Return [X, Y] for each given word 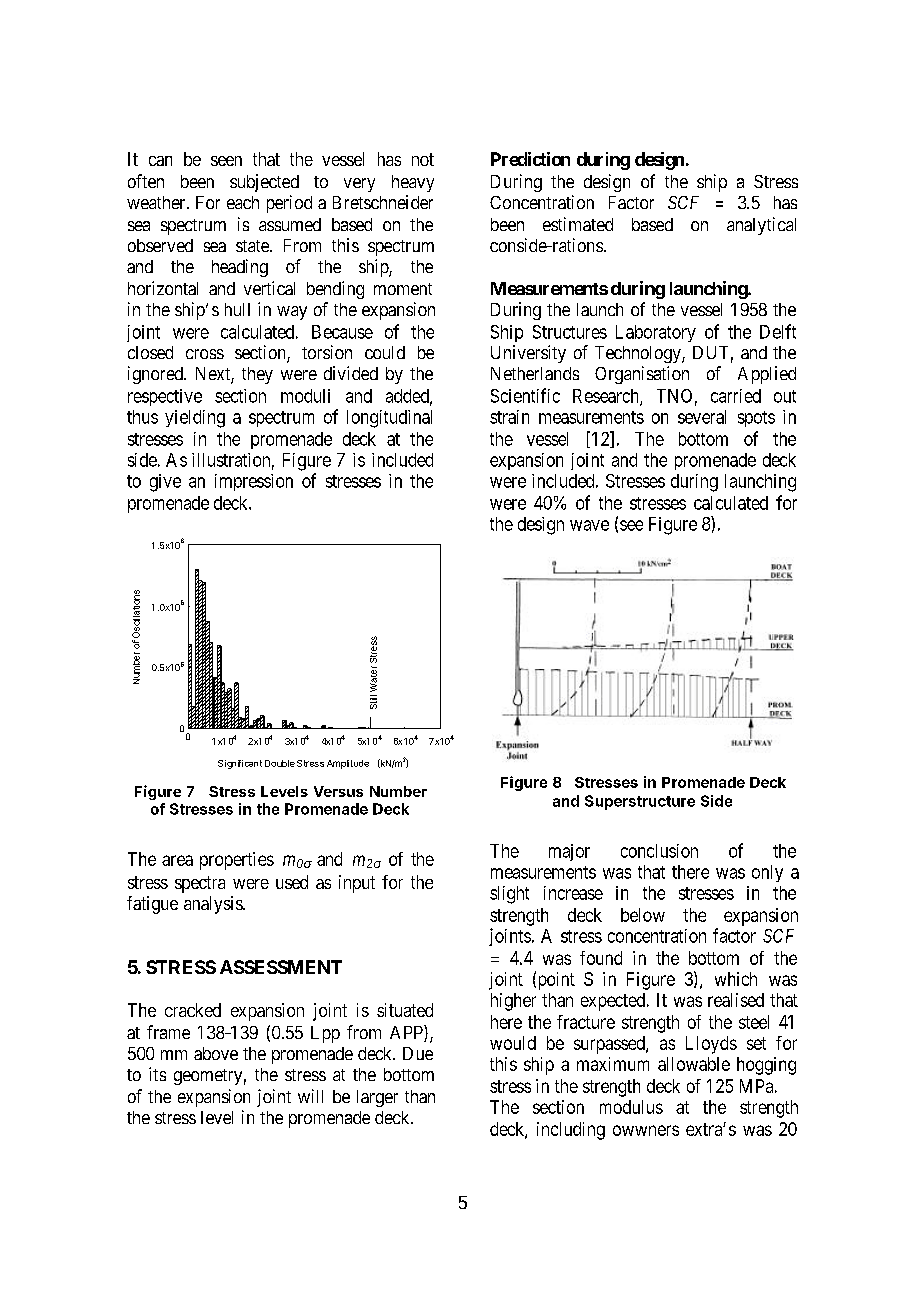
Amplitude [348, 764]
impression [254, 482]
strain [509, 417]
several [702, 417]
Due [418, 1053]
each [243, 202]
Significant [240, 764]
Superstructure [640, 802]
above [216, 1053]
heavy [413, 183]
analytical [761, 226]
